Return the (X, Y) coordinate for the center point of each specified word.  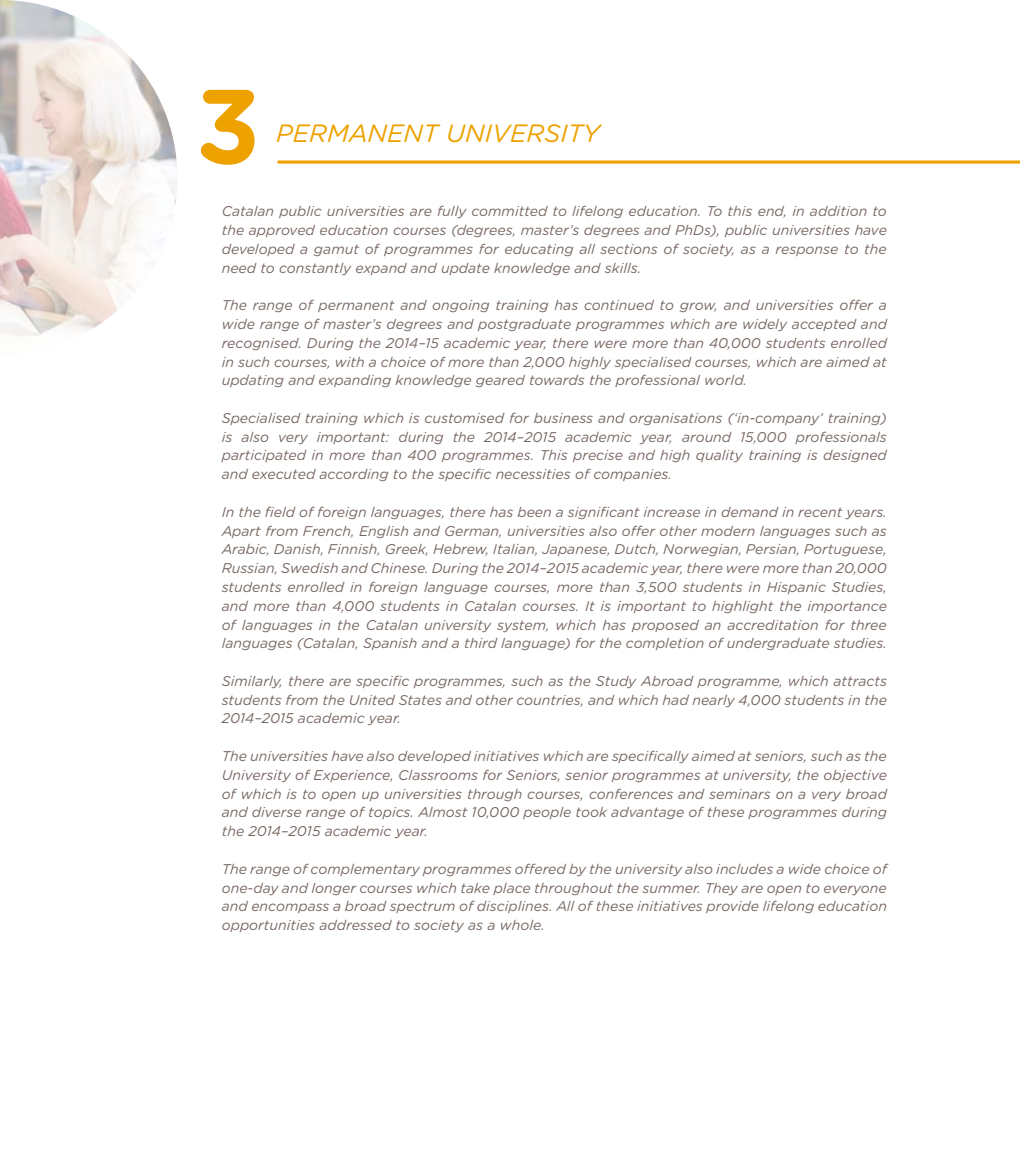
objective (855, 776)
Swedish (309, 568)
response (807, 251)
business (563, 418)
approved (282, 231)
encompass (290, 908)
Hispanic (796, 588)
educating (539, 250)
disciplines (514, 907)
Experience (353, 776)
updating (253, 381)
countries (550, 701)
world (725, 380)
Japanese (575, 550)
